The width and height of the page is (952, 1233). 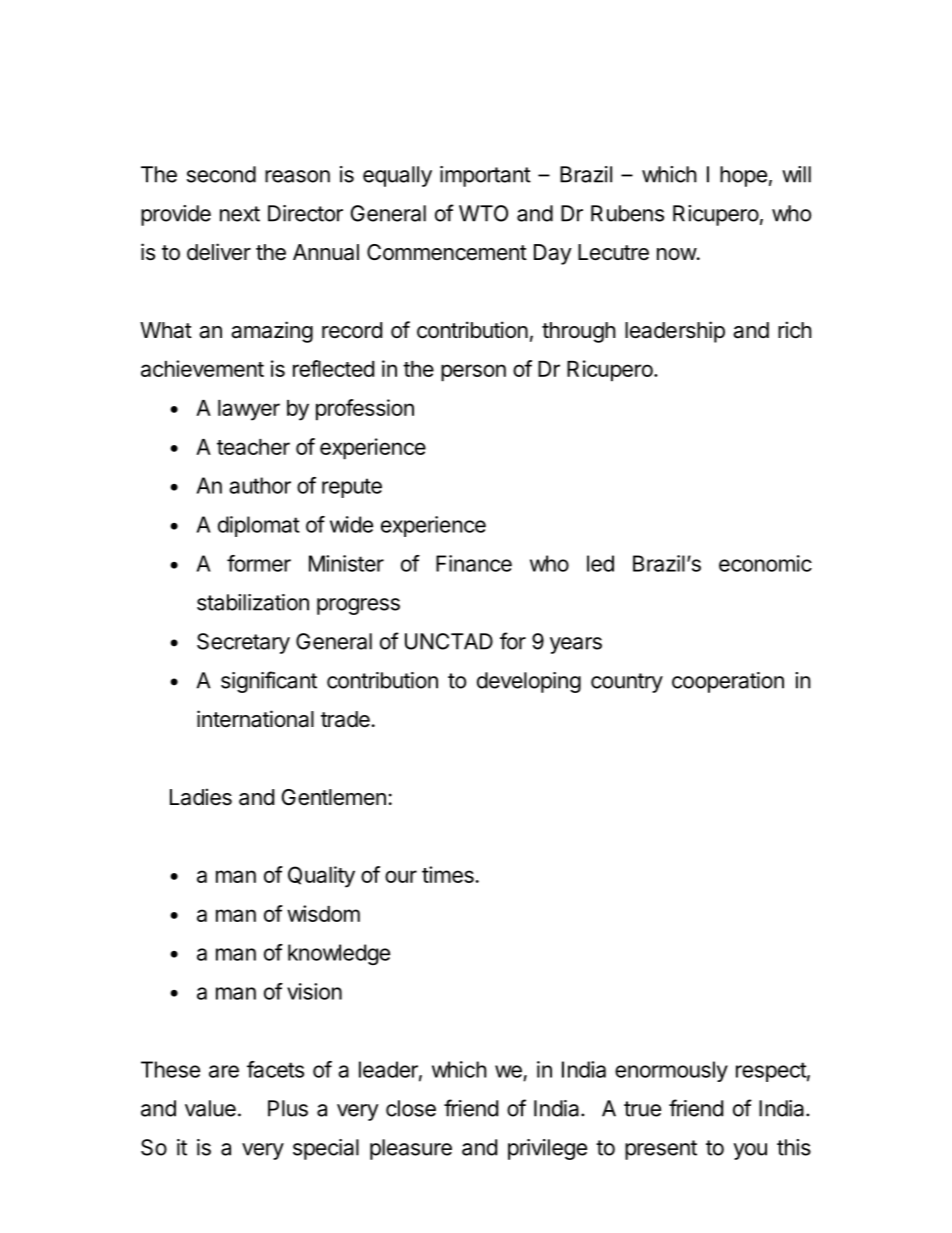 What do you see at coordinates (473, 373) in the page?
I see `person` at bounding box center [473, 373].
